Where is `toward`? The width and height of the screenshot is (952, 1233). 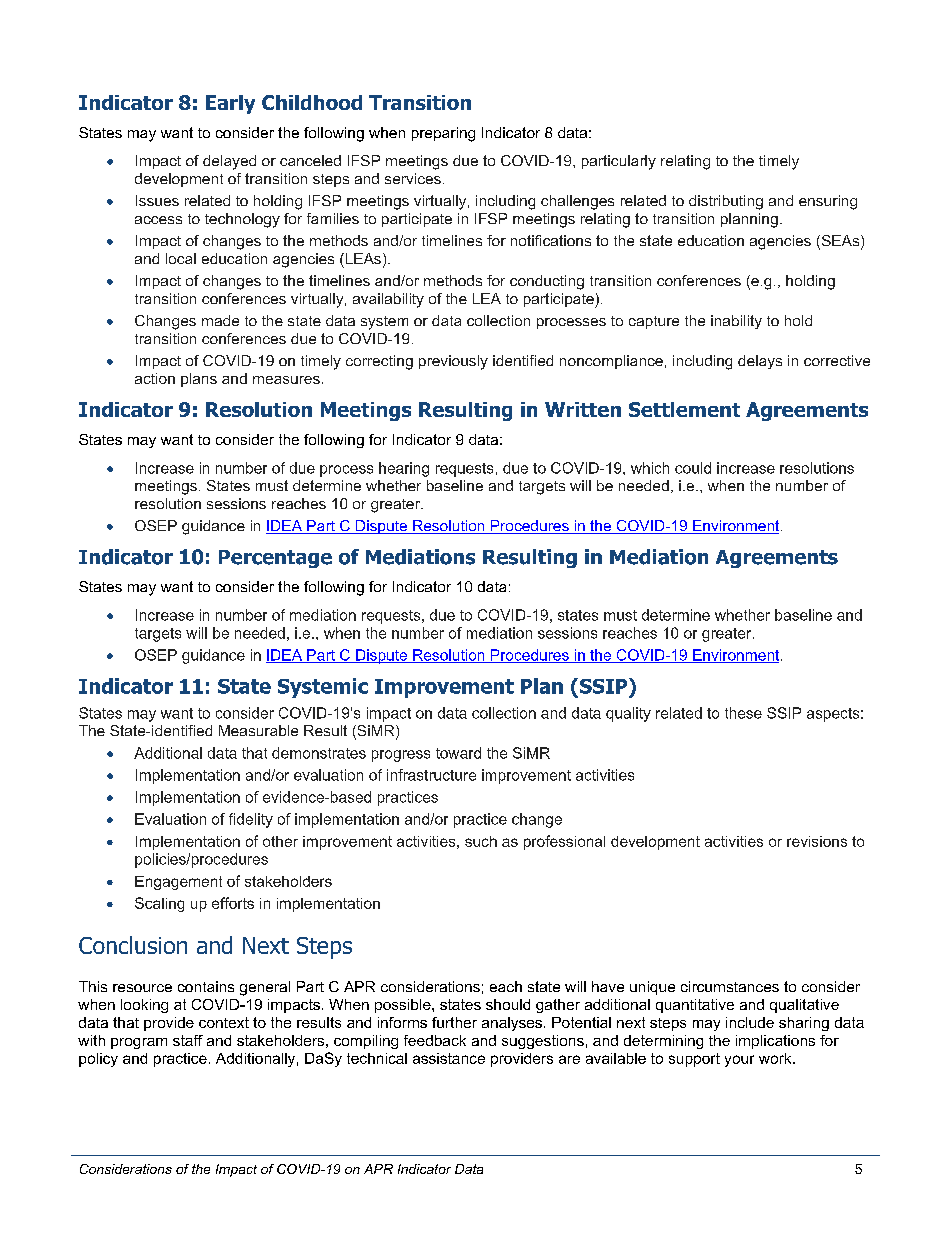
toward is located at coordinates (458, 753).
